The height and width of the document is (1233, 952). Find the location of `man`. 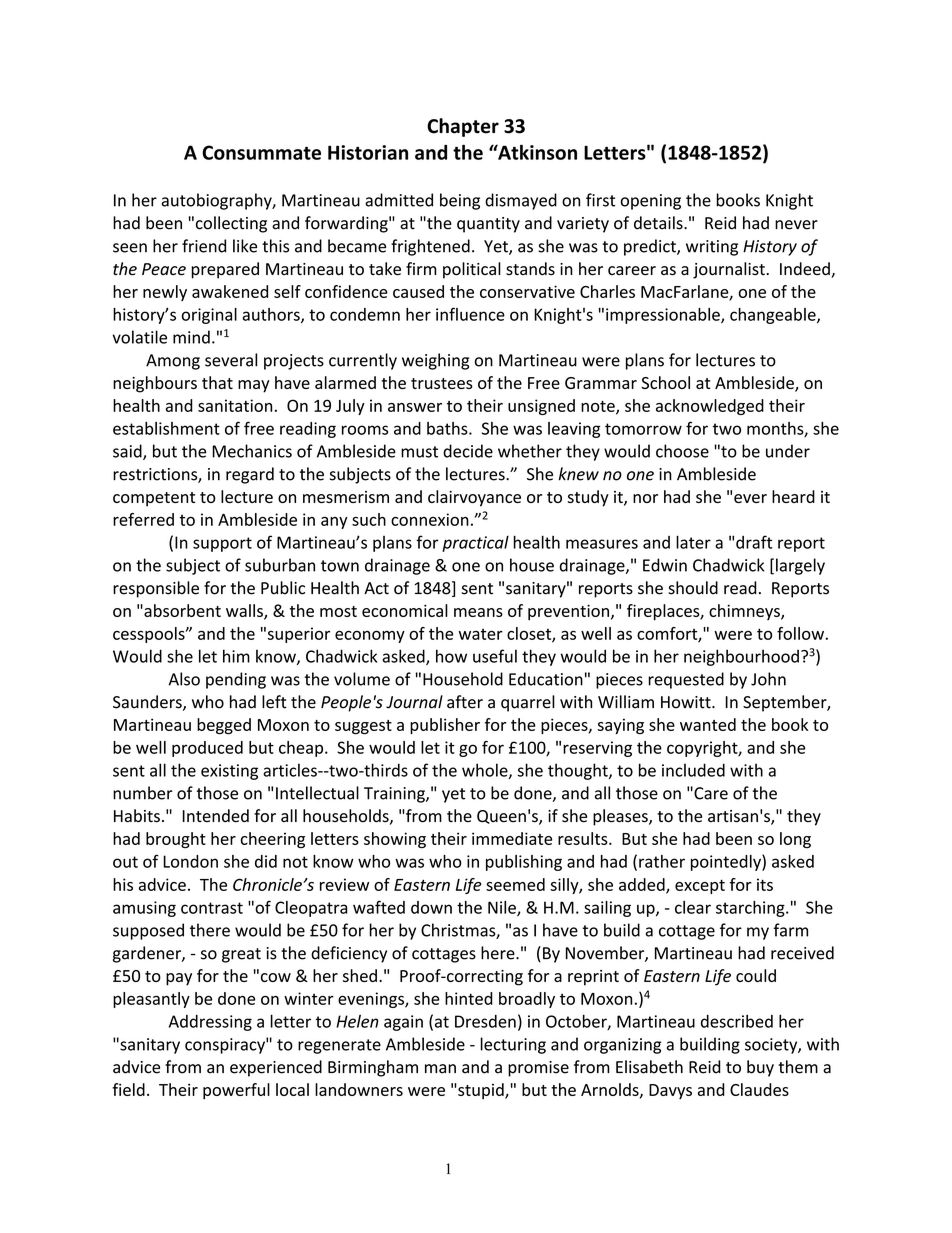

man is located at coordinates (440, 1069).
